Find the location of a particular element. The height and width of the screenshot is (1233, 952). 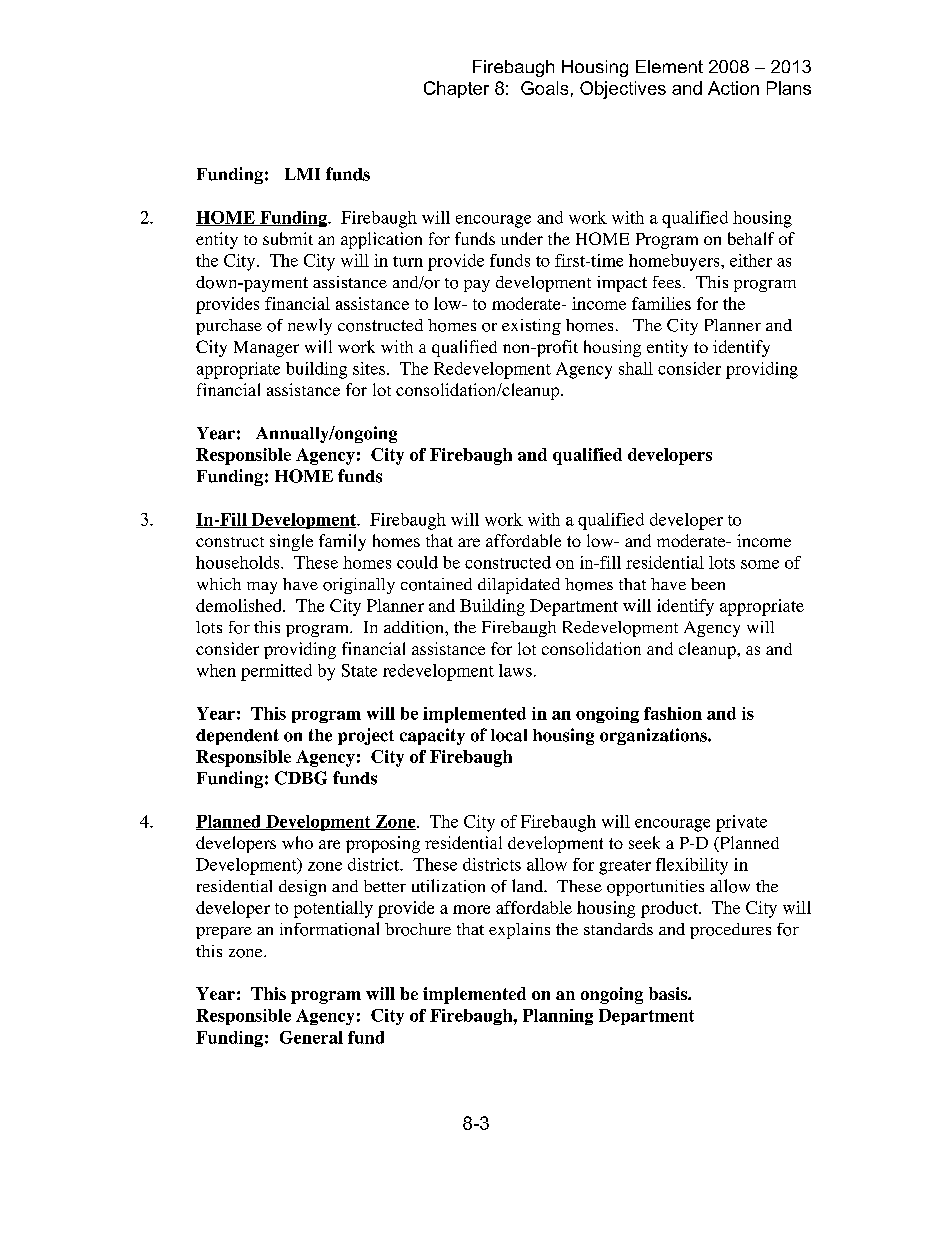

Goals is located at coordinates (544, 88).
